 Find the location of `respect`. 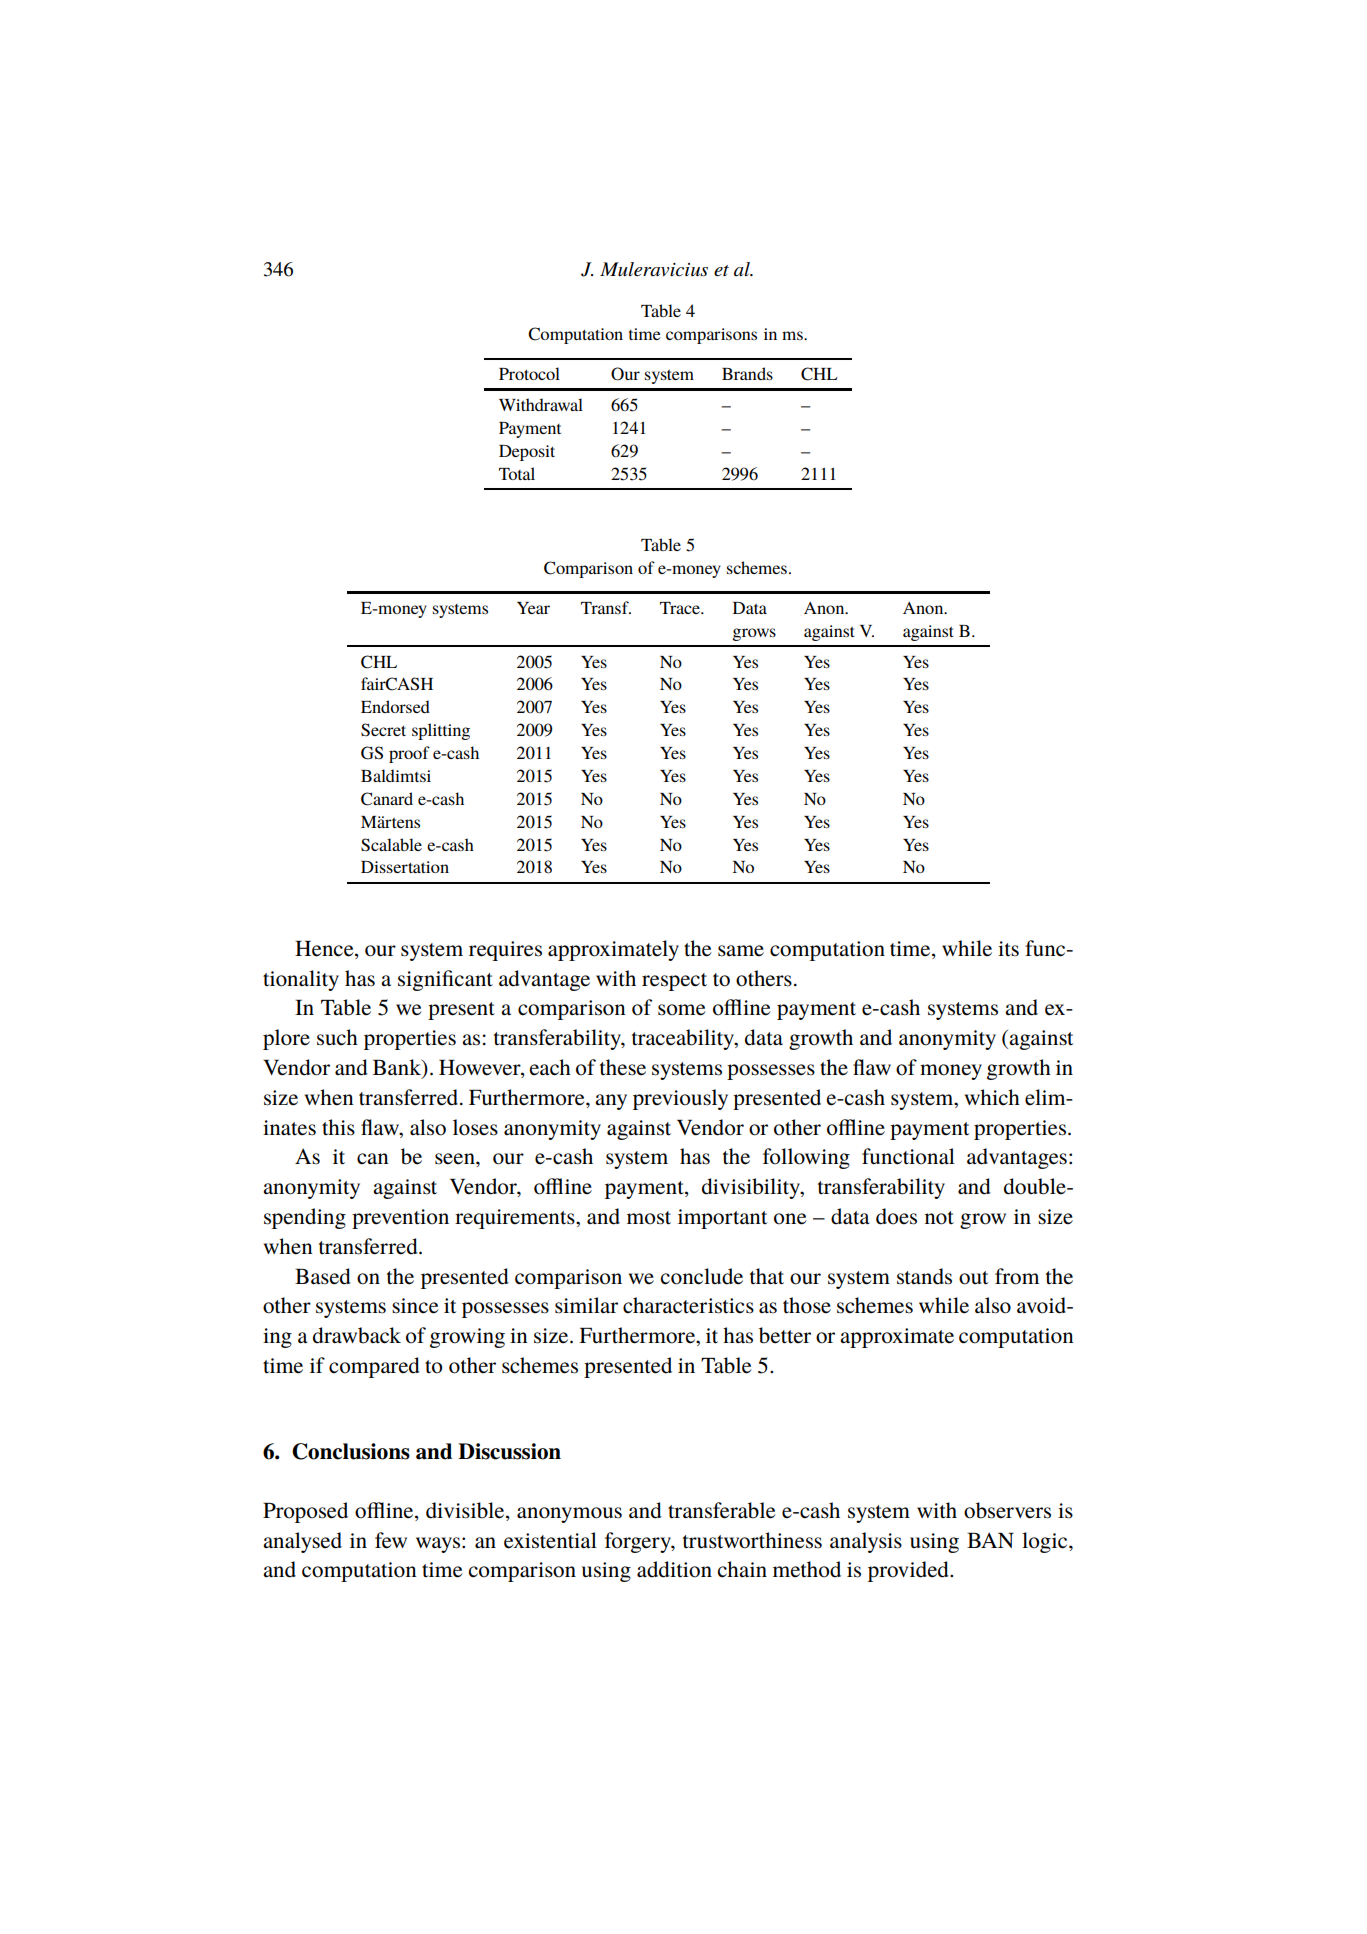

respect is located at coordinates (674, 982).
